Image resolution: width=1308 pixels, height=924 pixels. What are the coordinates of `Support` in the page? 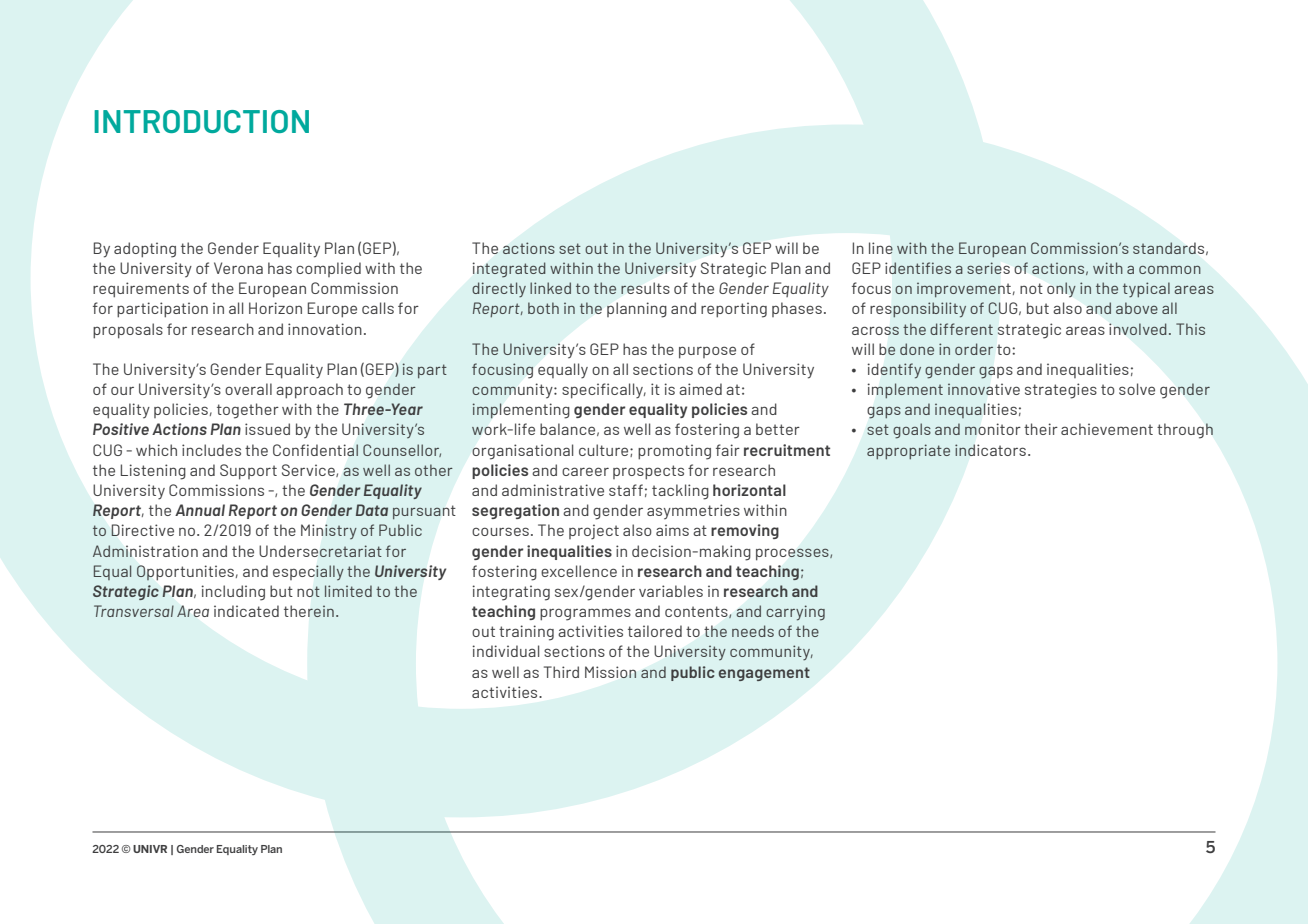 It's located at (248, 472).
